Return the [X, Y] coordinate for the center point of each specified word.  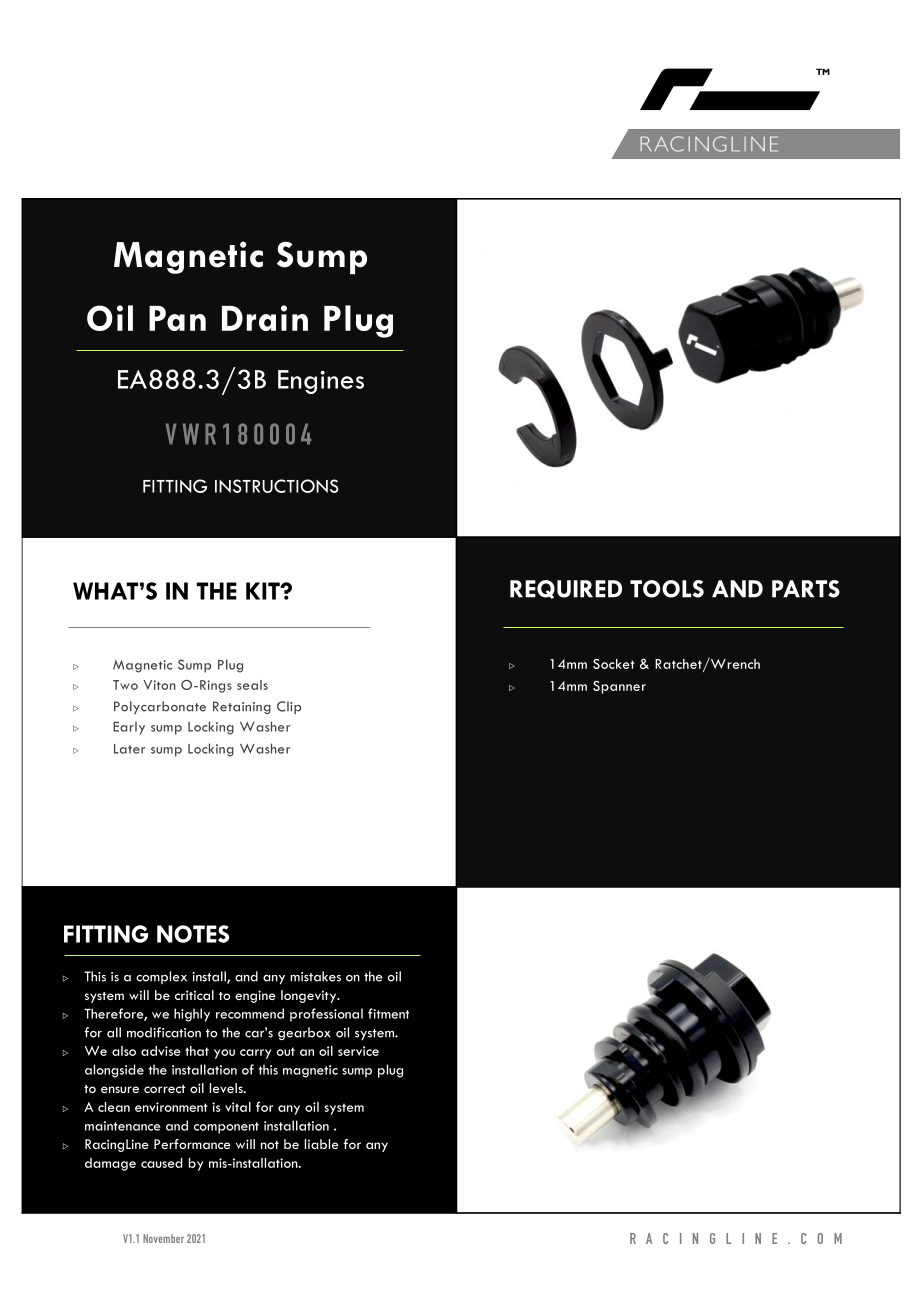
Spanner [619, 687]
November [163, 1238]
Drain [265, 318]
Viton [159, 685]
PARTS [806, 589]
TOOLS [667, 589]
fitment [388, 1013]
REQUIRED [566, 589]
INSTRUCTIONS [277, 486]
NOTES [193, 934]
